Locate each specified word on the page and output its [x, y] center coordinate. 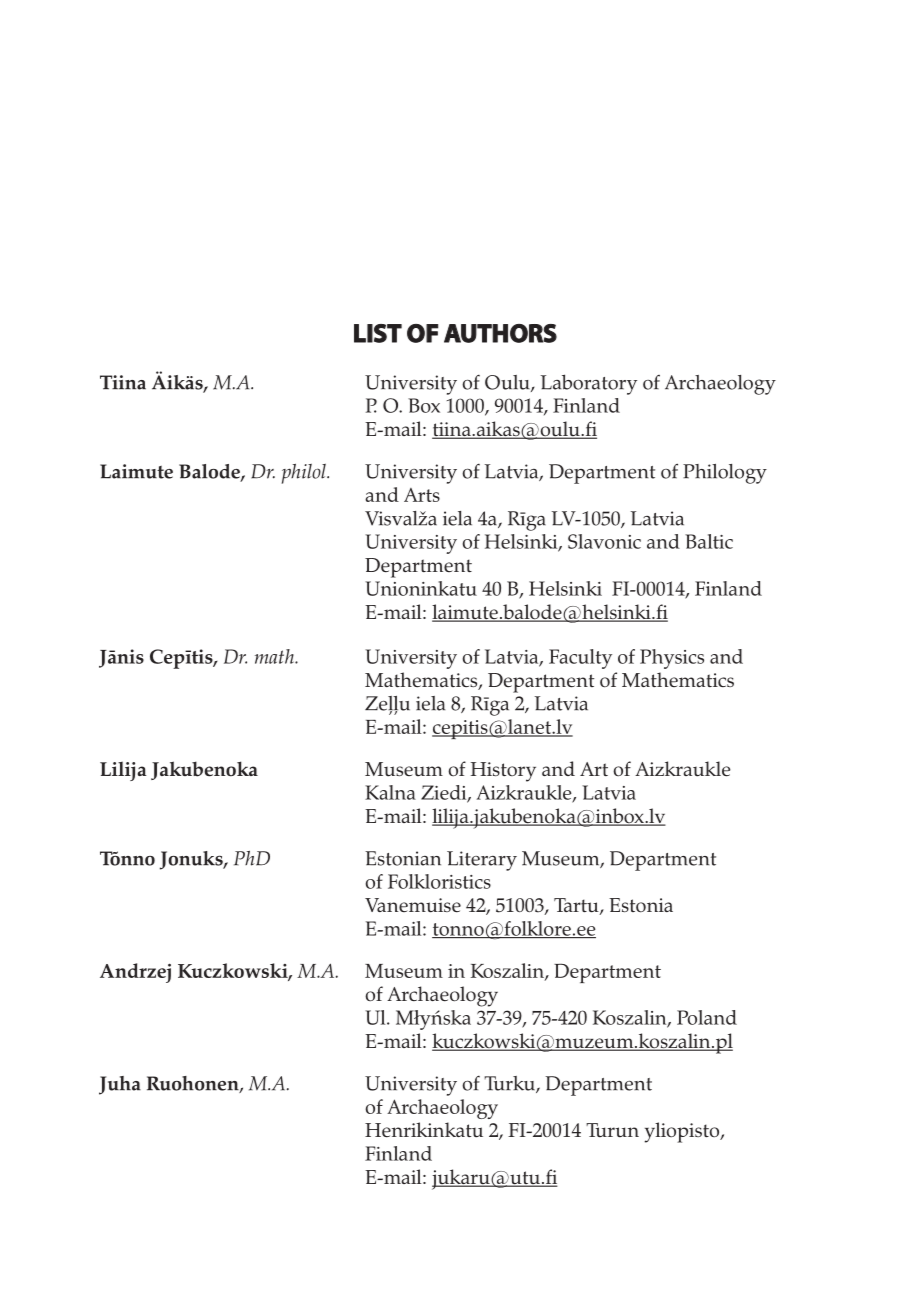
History [503, 772]
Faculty [580, 659]
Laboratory [589, 384]
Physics [672, 659]
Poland [707, 1017]
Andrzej [135, 973]
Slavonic [604, 541]
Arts [422, 495]
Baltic [709, 541]
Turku [510, 1084]
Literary [482, 861]
